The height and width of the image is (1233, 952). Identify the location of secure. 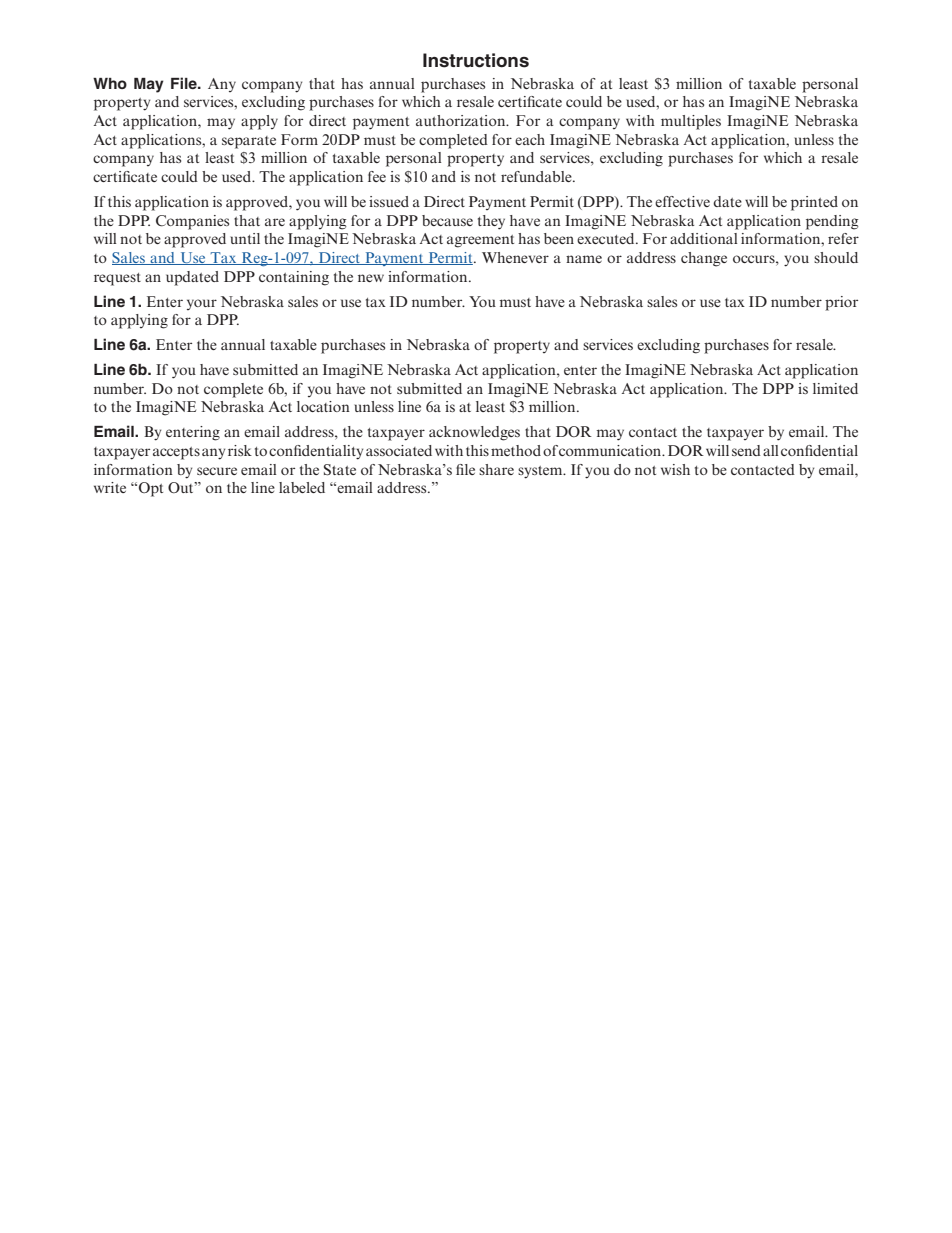
(217, 471).
